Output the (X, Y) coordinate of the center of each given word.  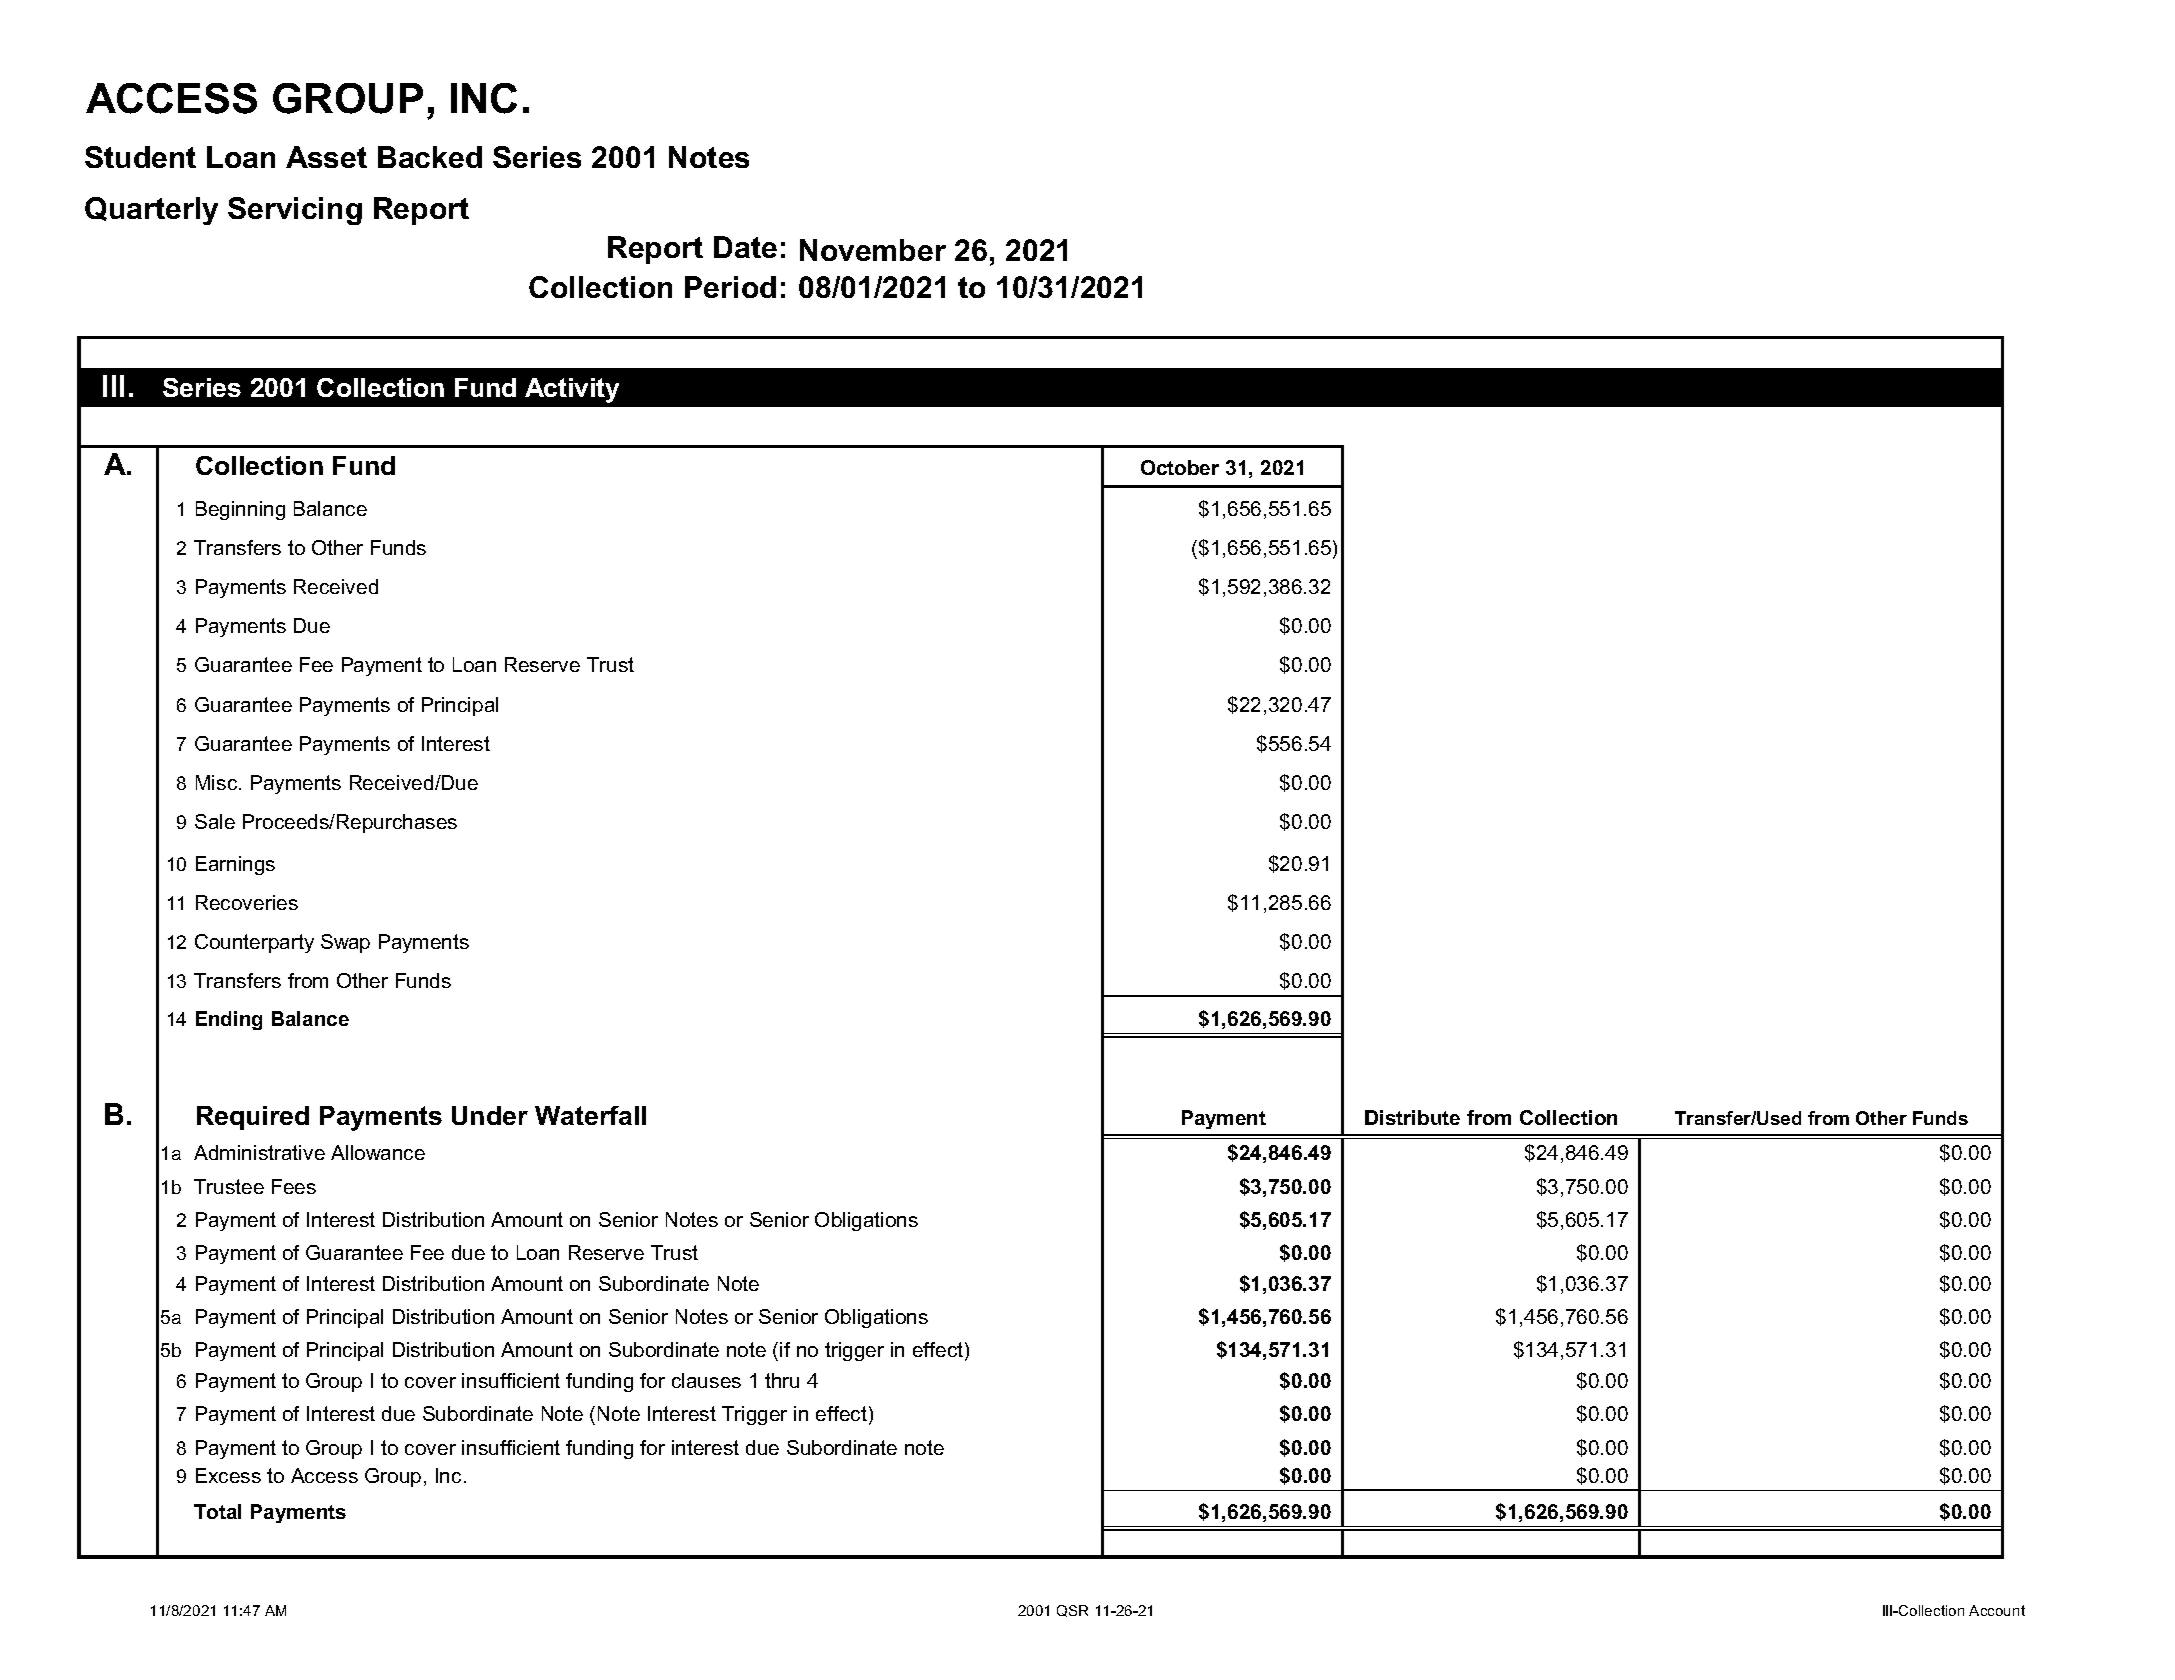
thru (782, 1380)
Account (1997, 1610)
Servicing (295, 211)
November (873, 250)
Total (217, 1511)
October (1180, 467)
